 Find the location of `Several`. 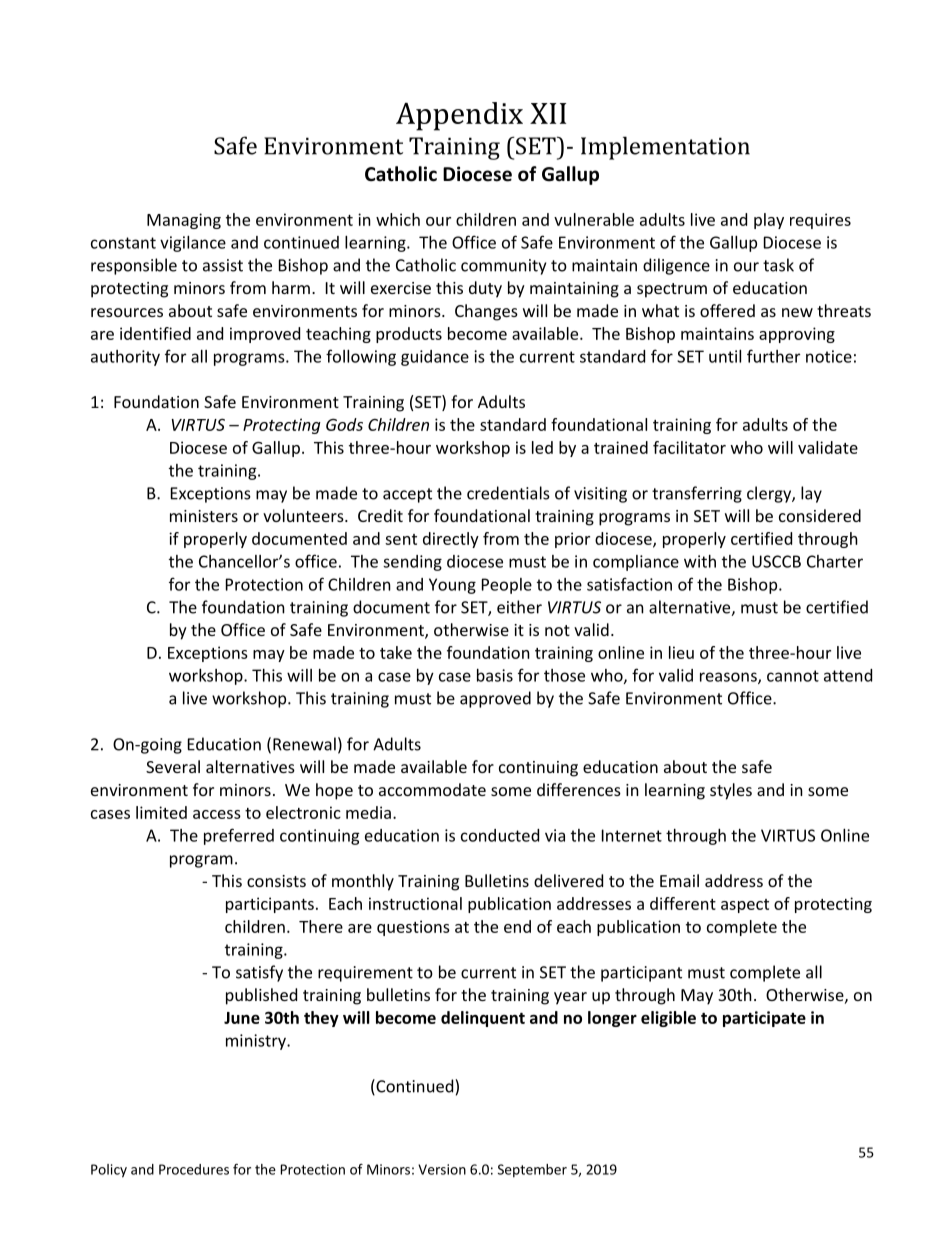

Several is located at coordinates (173, 766).
